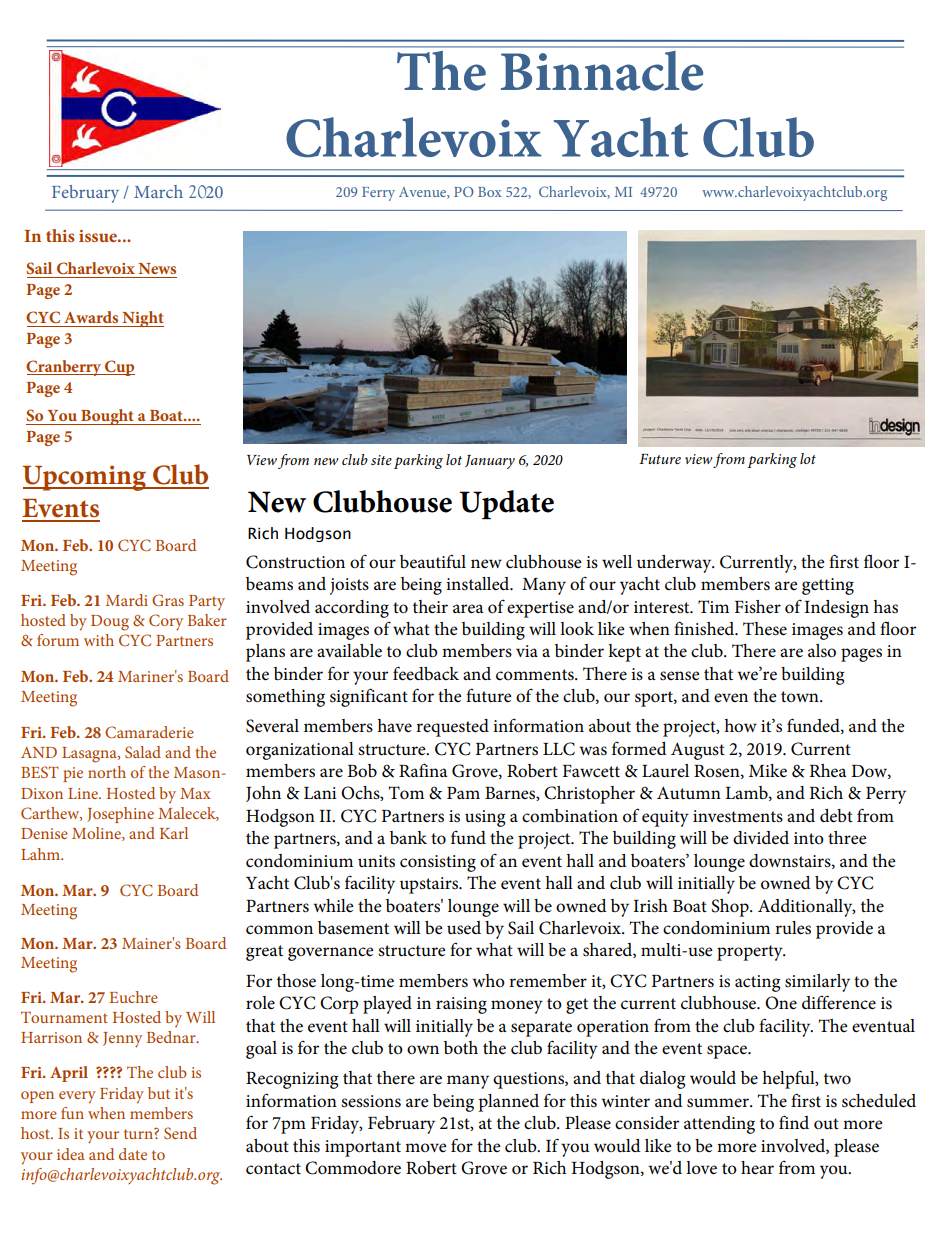 This image has width=952, height=1233. What do you see at coordinates (828, 586) in the image?
I see `getting` at bounding box center [828, 586].
